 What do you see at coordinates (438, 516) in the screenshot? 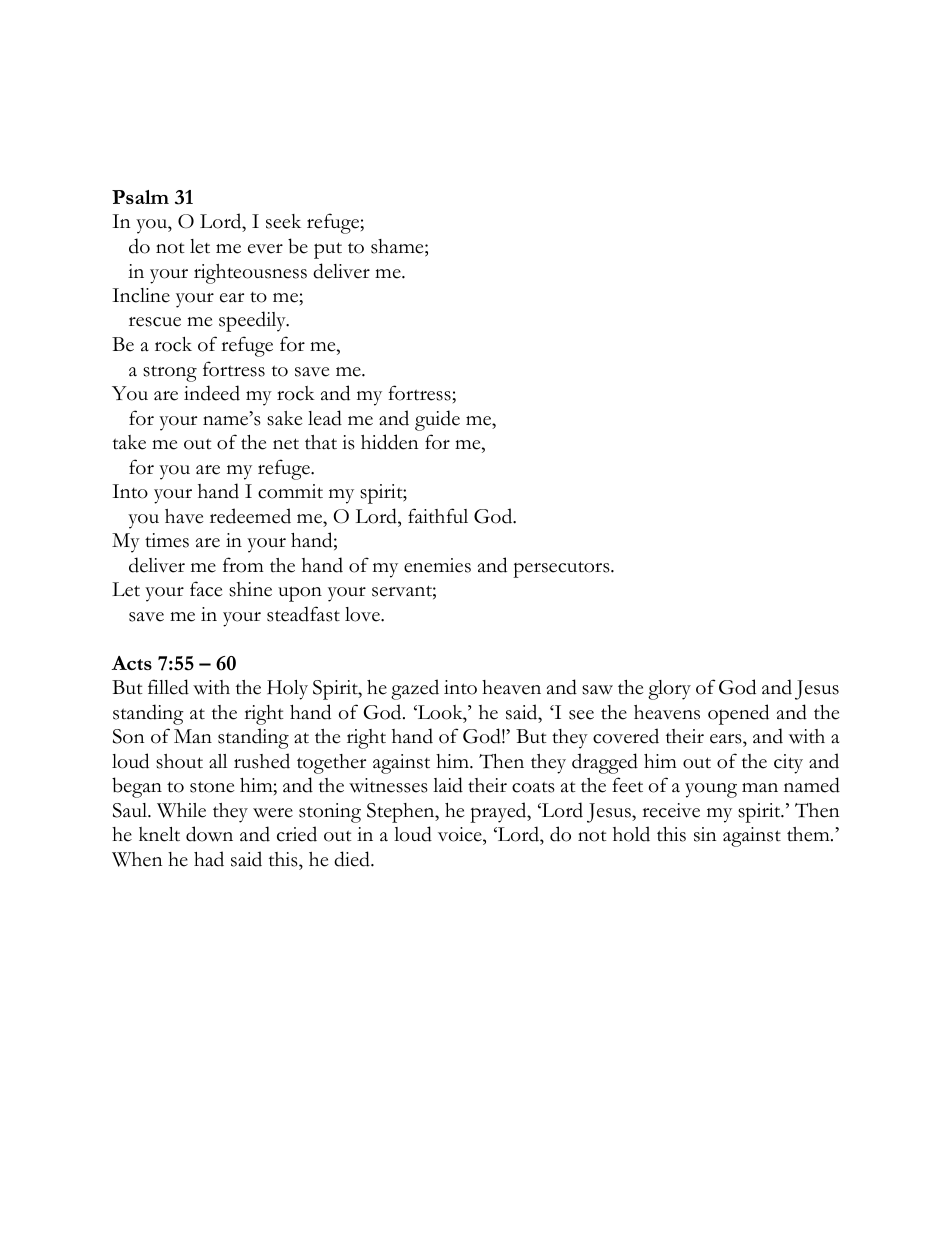
I see `faithful` at bounding box center [438, 516].
